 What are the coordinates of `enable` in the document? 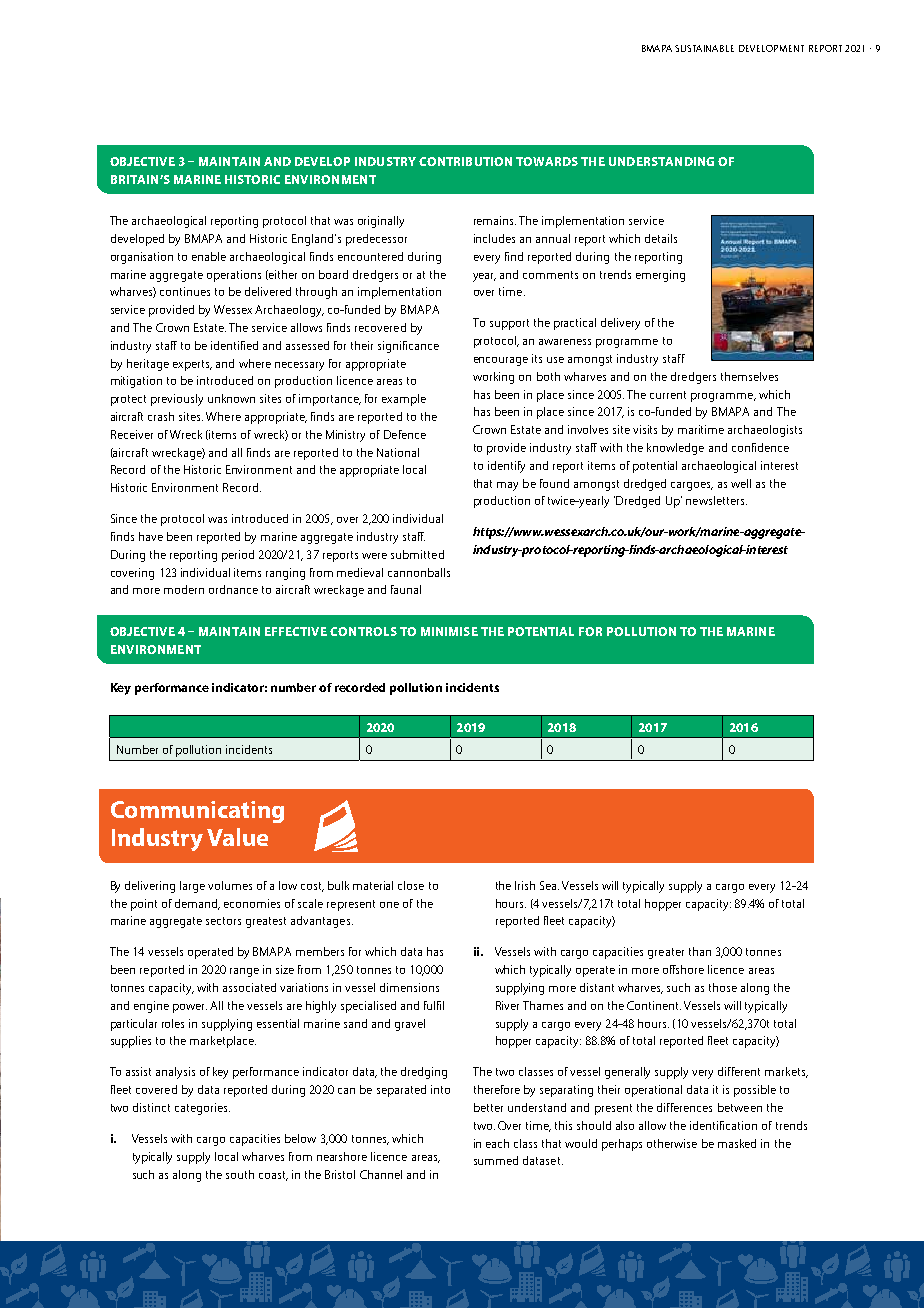 It's located at (209, 256).
